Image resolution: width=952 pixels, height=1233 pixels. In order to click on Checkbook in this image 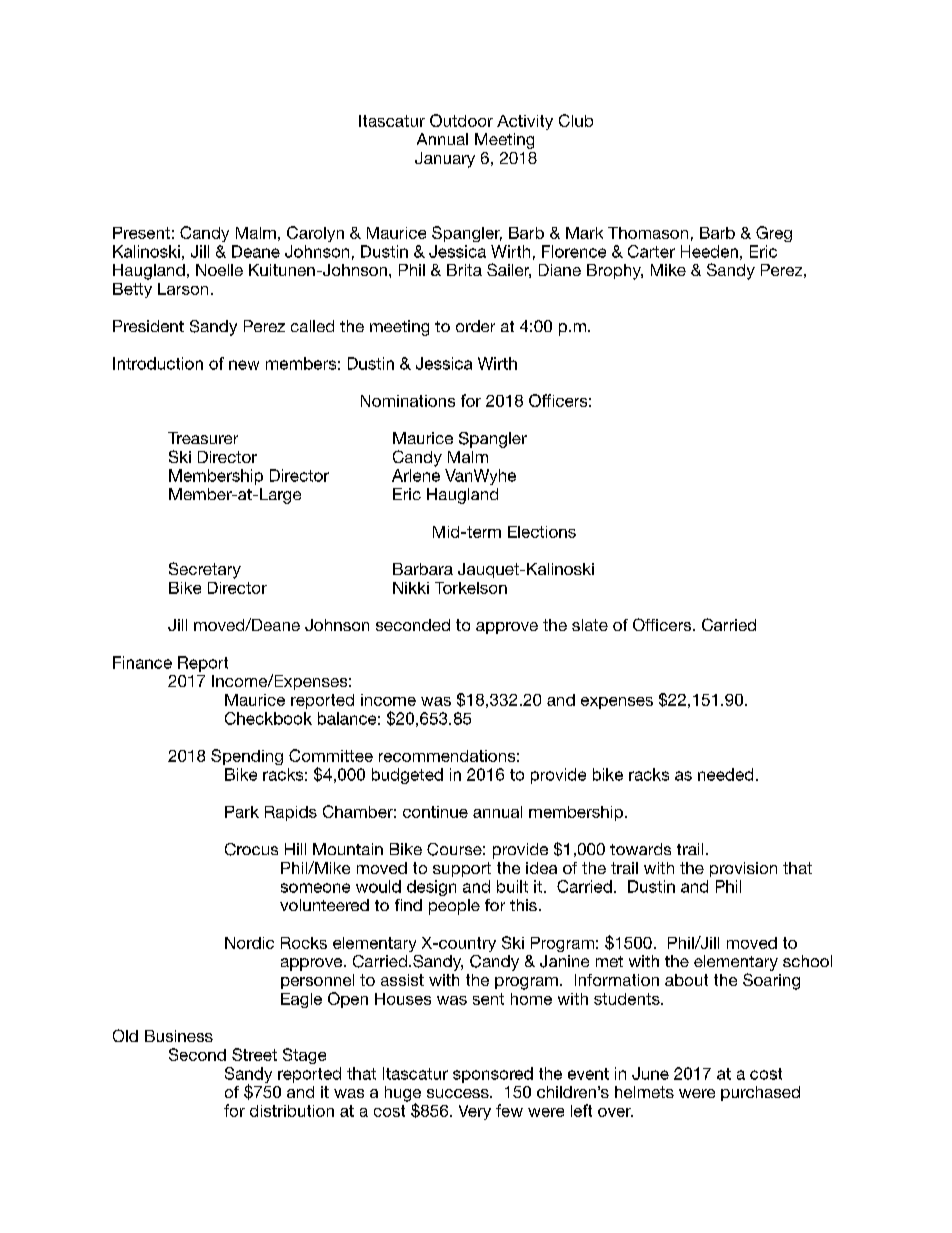, I will do `click(268, 718)`.
